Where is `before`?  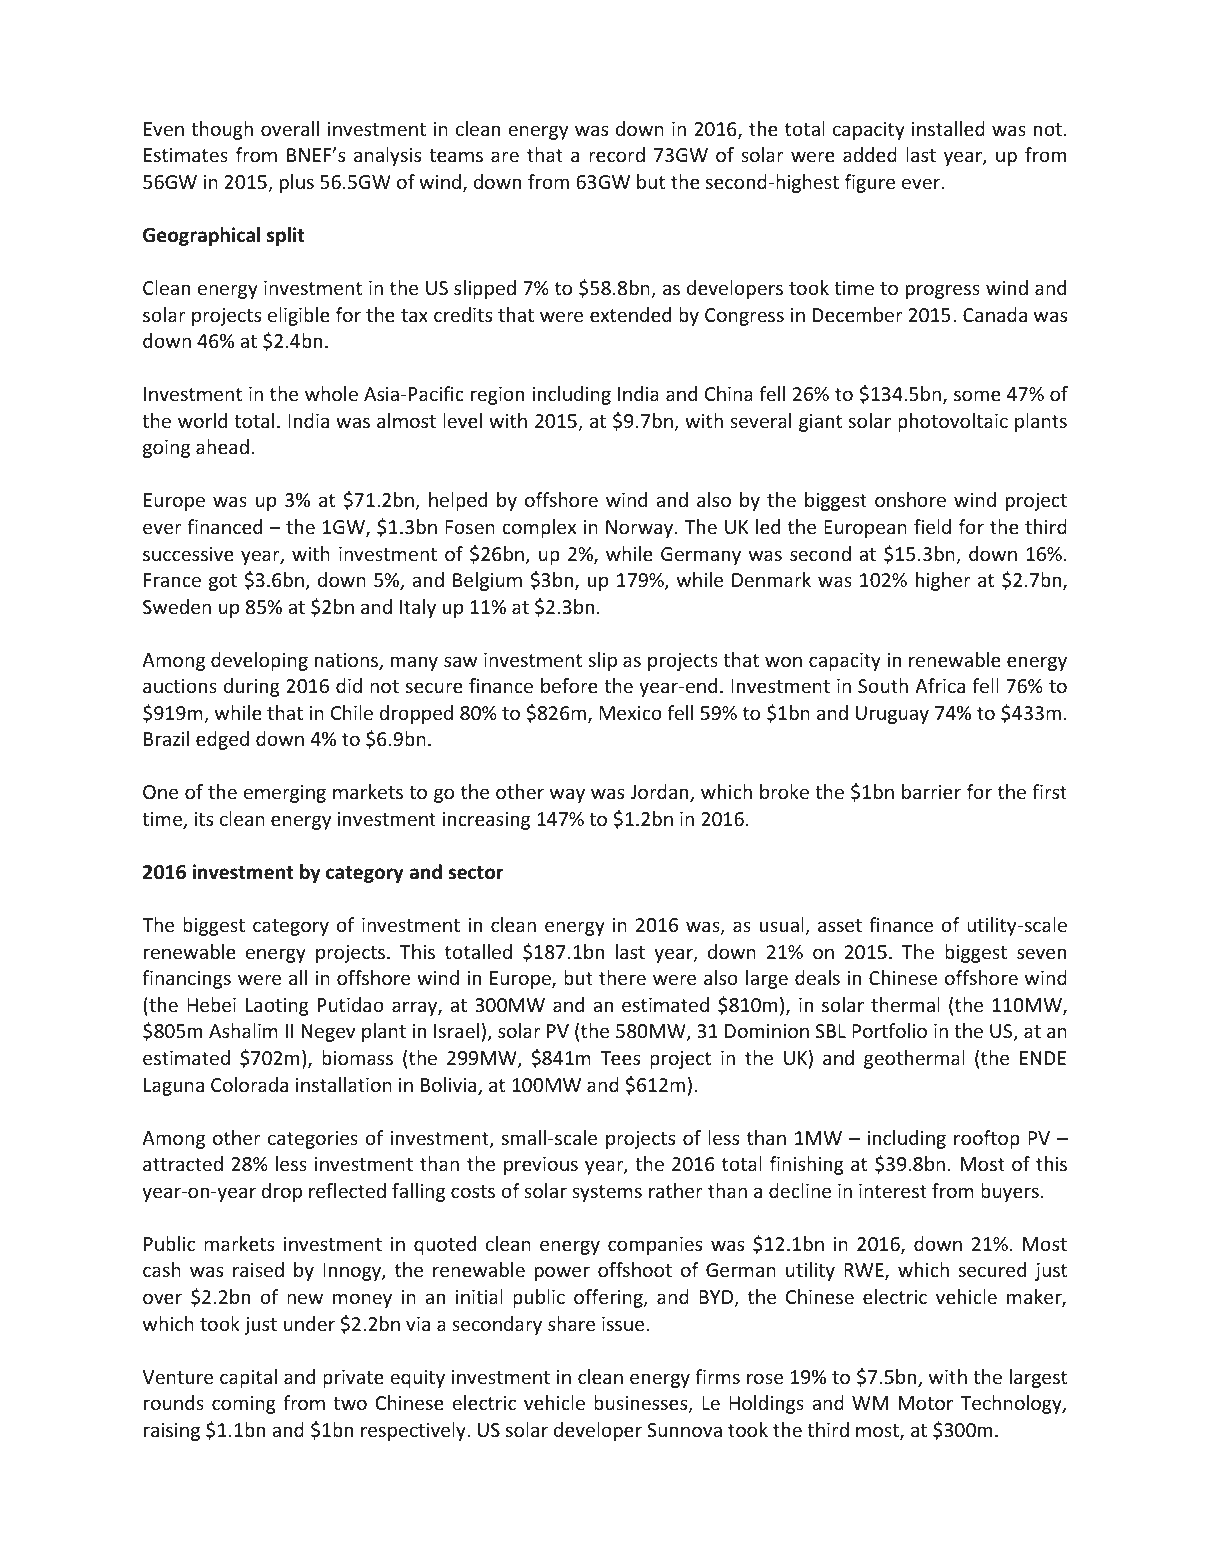 before is located at coordinates (569, 685).
